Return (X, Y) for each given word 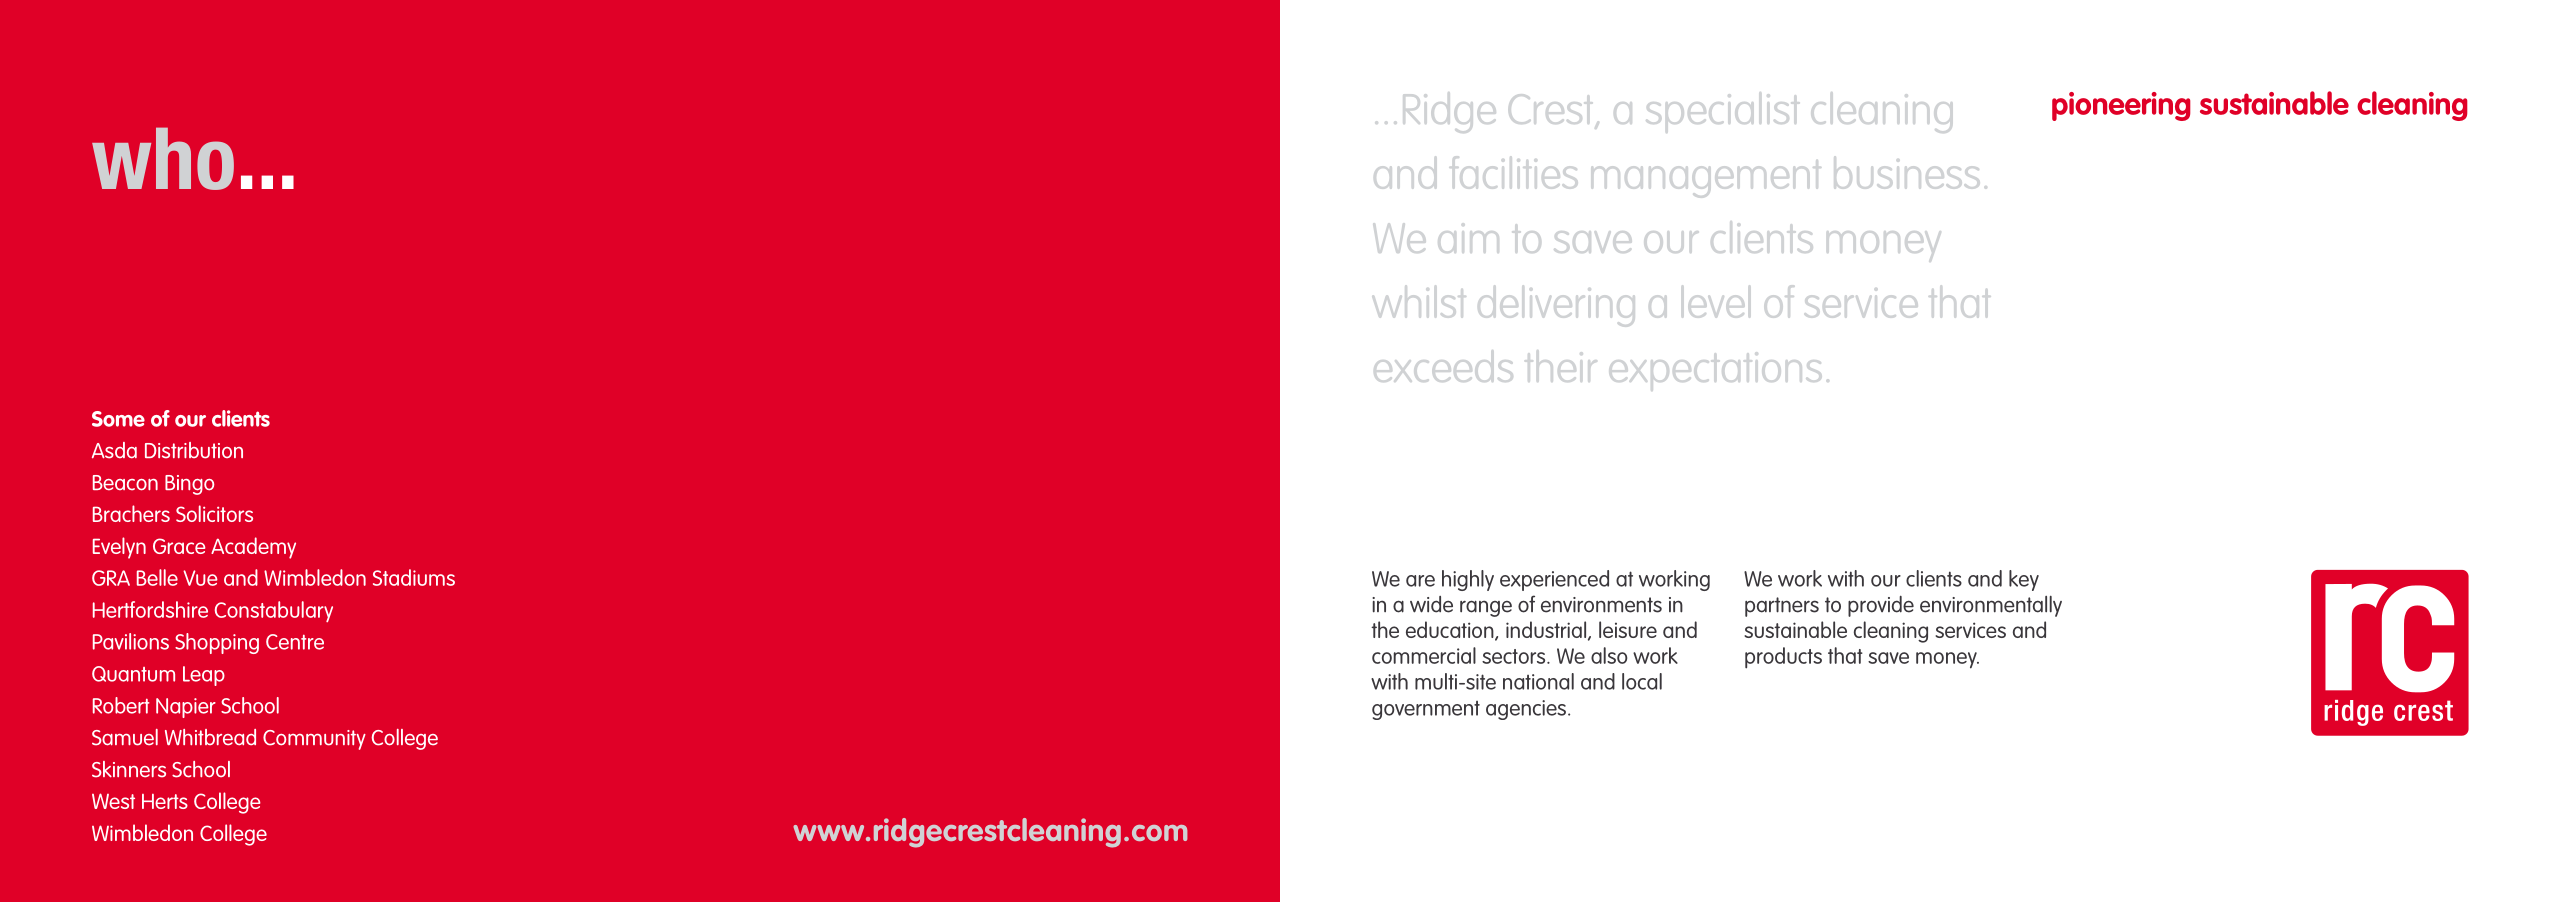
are (1420, 581)
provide (1881, 606)
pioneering (2121, 106)
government (1426, 710)
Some (118, 419)
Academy (253, 548)
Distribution (194, 450)
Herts (165, 801)
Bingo (189, 485)
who (163, 158)
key (2024, 580)
